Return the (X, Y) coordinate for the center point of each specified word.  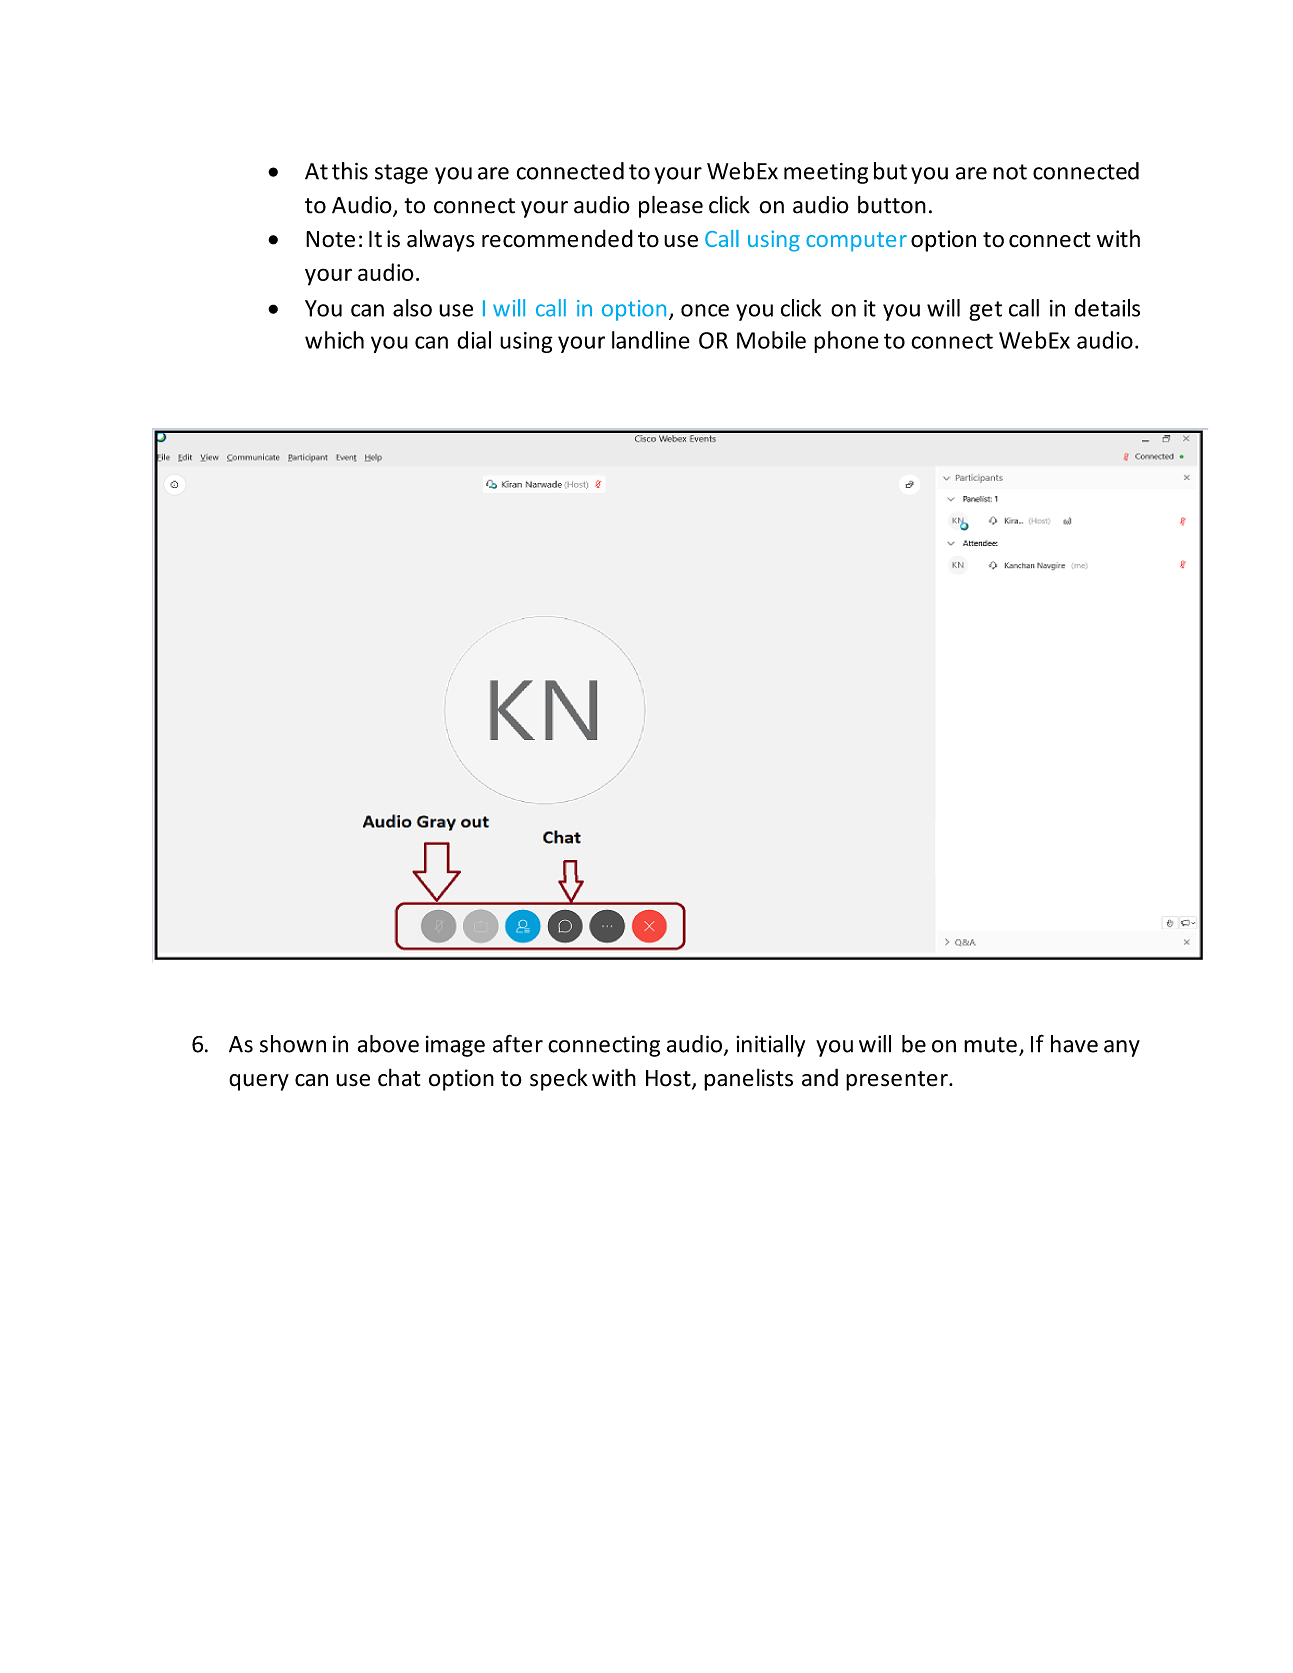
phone (846, 342)
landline (651, 340)
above (388, 1044)
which (334, 340)
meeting (826, 173)
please (671, 207)
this (350, 171)
